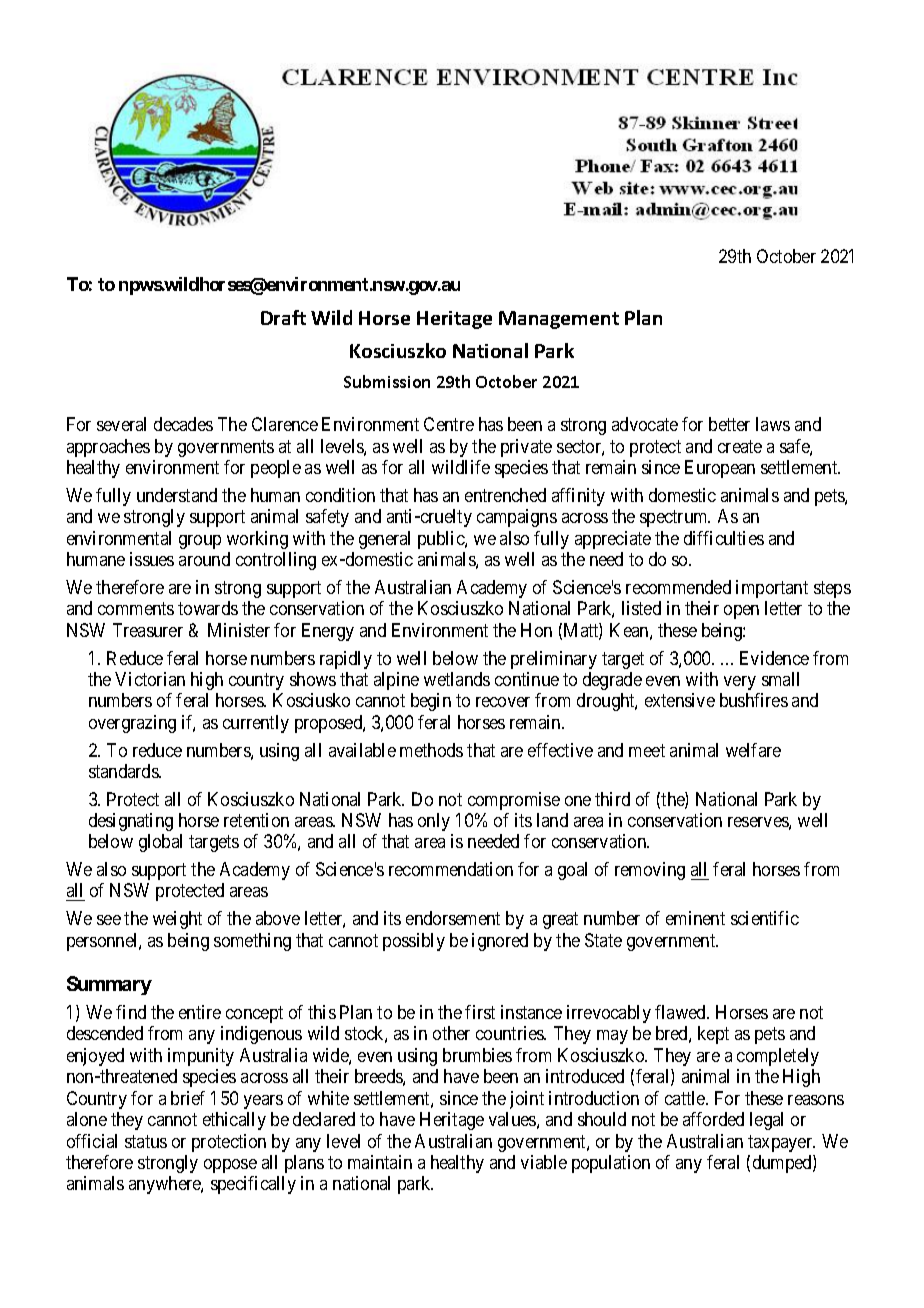 This screenshot has height=1308, width=924. What do you see at coordinates (177, 920) in the screenshot?
I see `weight` at bounding box center [177, 920].
